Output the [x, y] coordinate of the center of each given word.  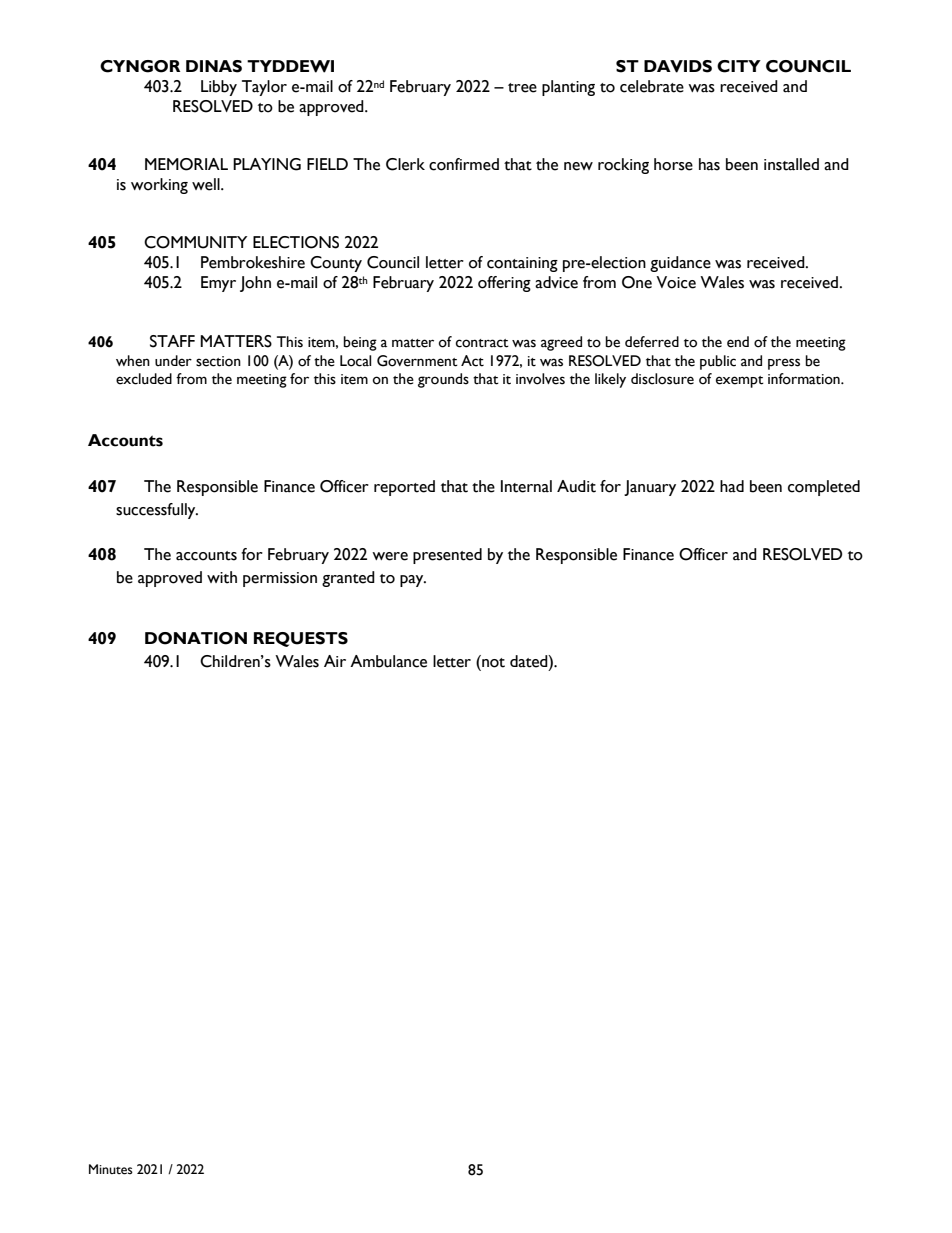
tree [522, 88]
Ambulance [388, 661]
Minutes [111, 1169]
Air [335, 661]
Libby [219, 88]
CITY [739, 66]
